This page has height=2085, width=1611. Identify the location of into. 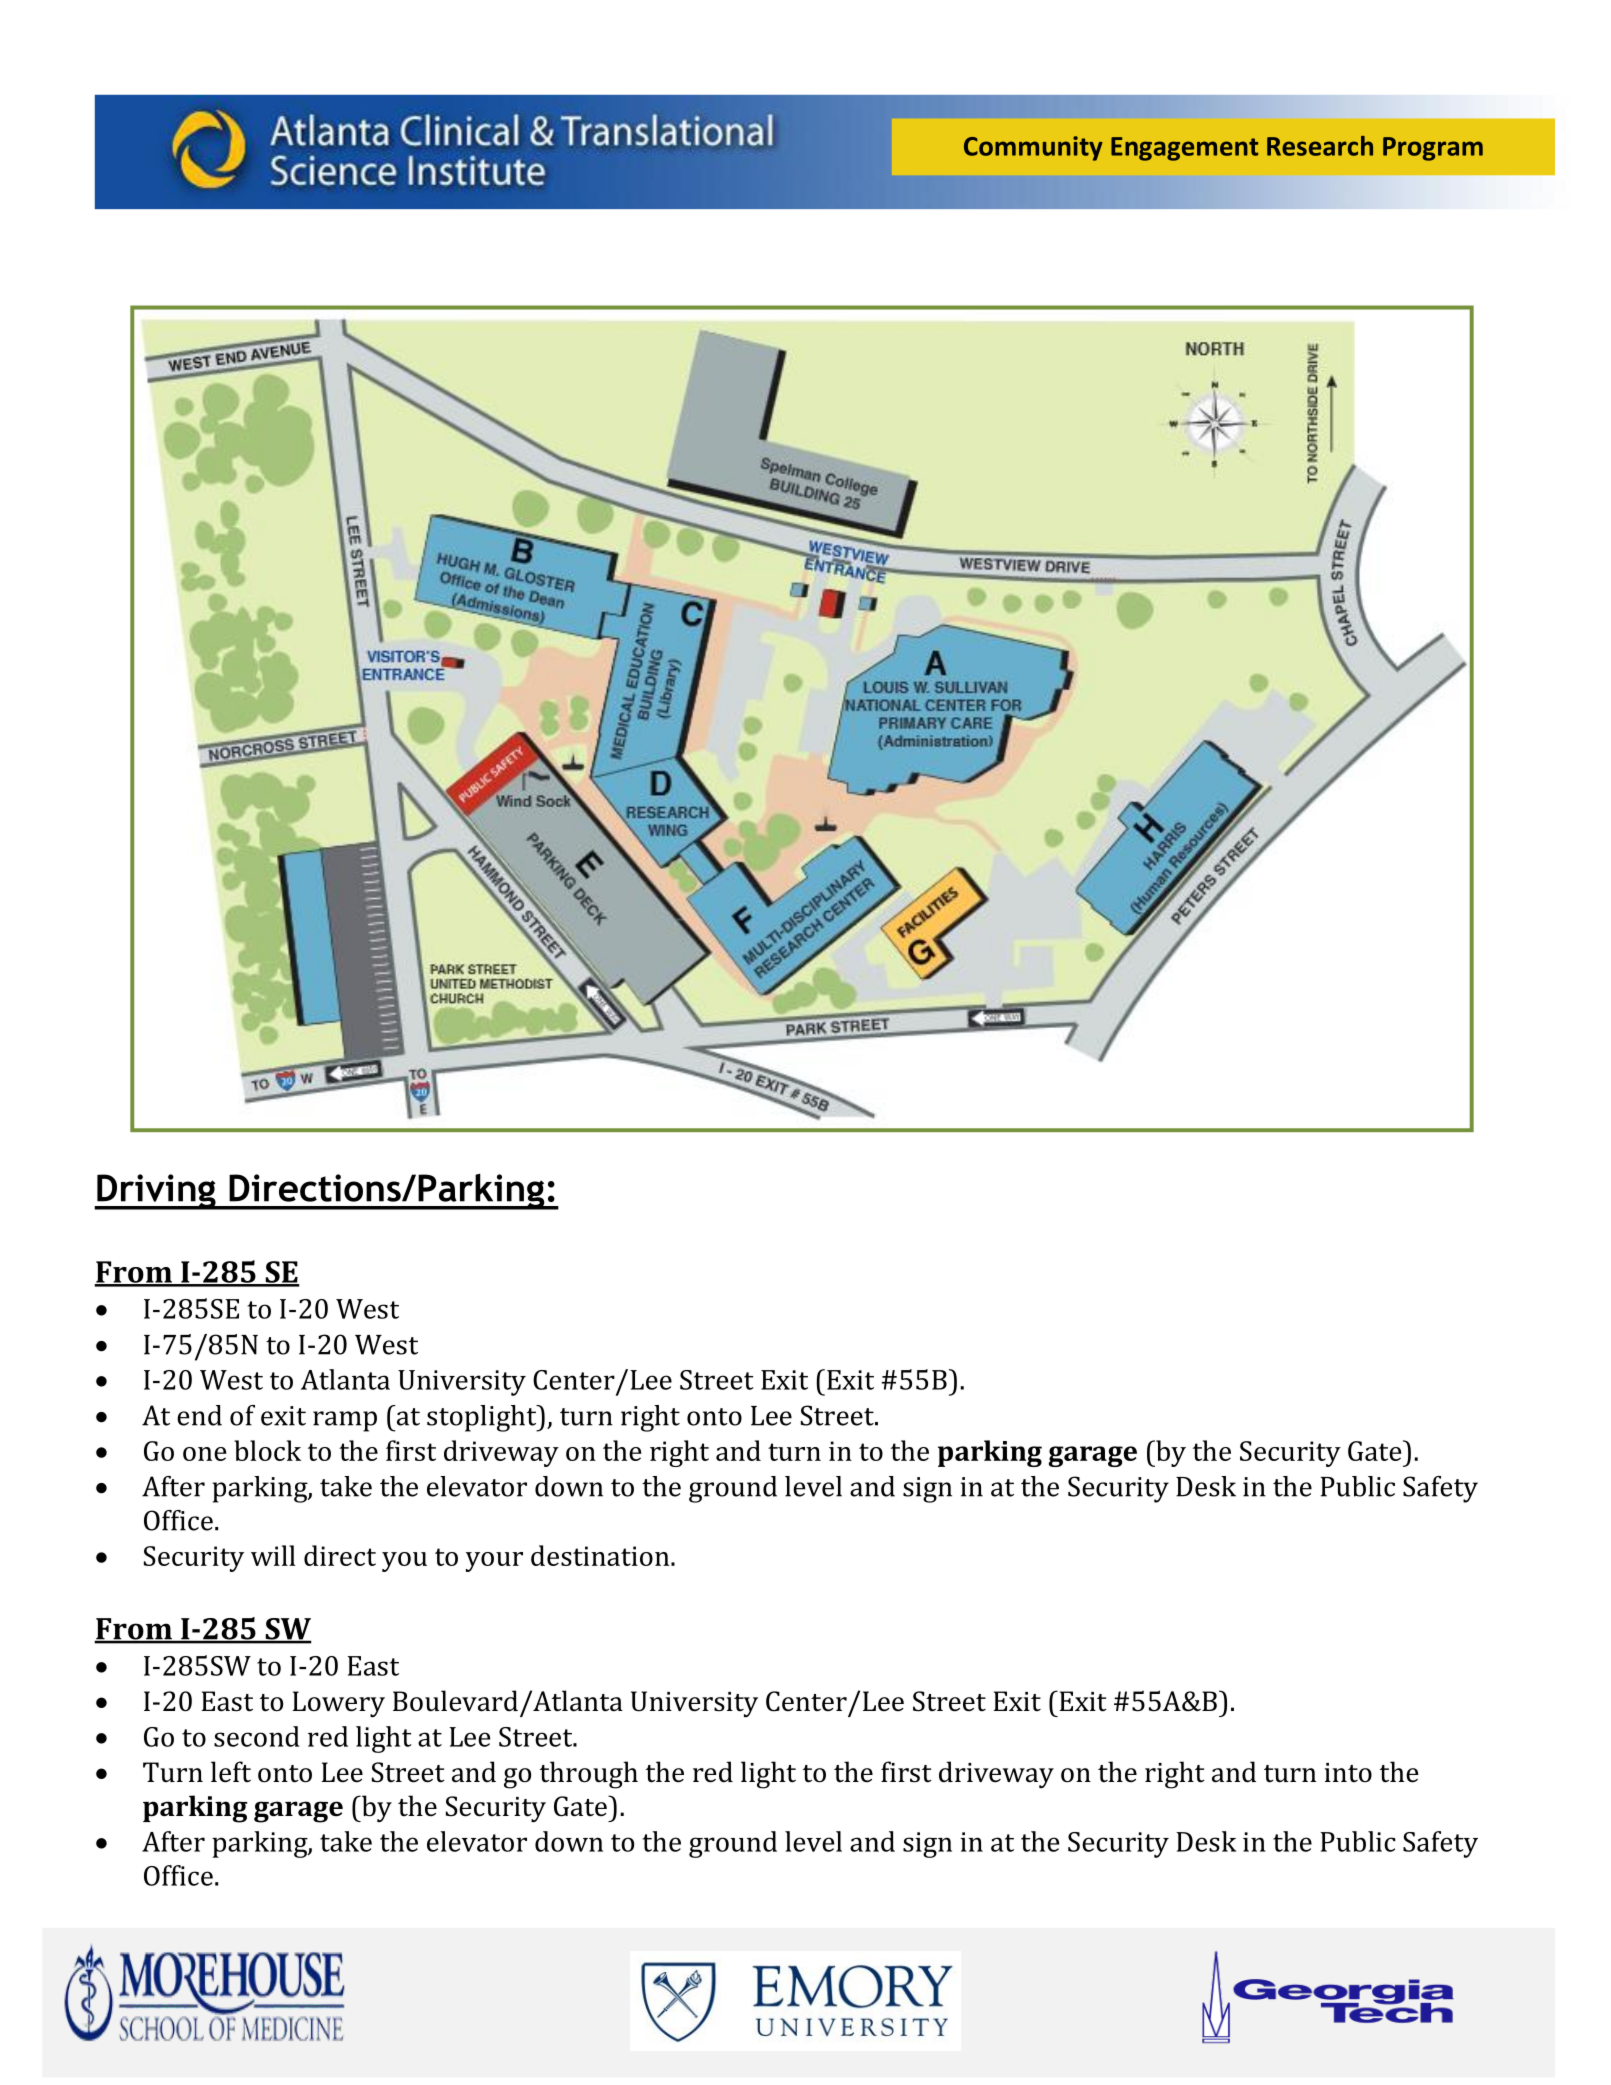
(1348, 1773).
